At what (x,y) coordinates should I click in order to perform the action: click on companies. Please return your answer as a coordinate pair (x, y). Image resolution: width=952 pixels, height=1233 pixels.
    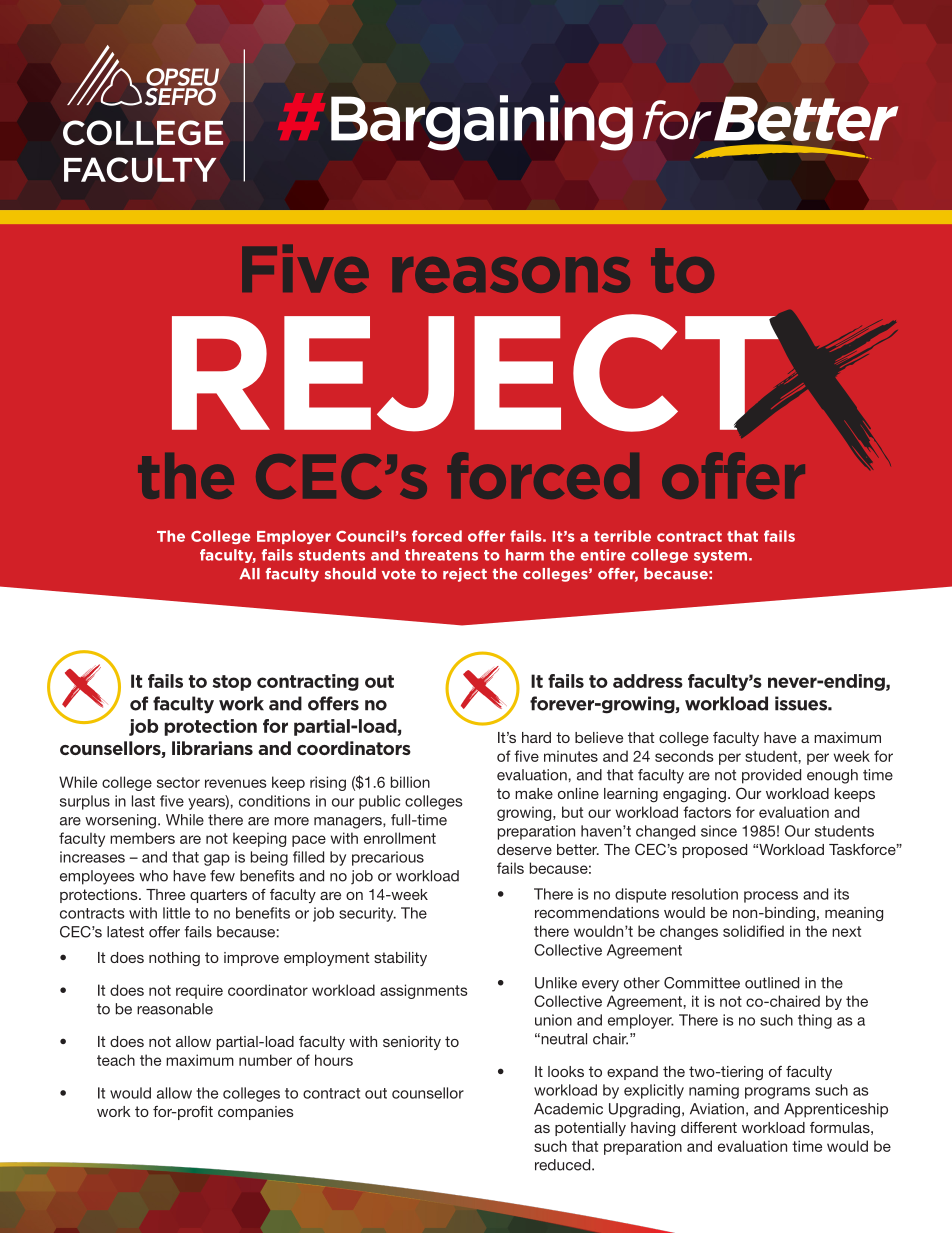
    Looking at the image, I should click on (256, 1113).
